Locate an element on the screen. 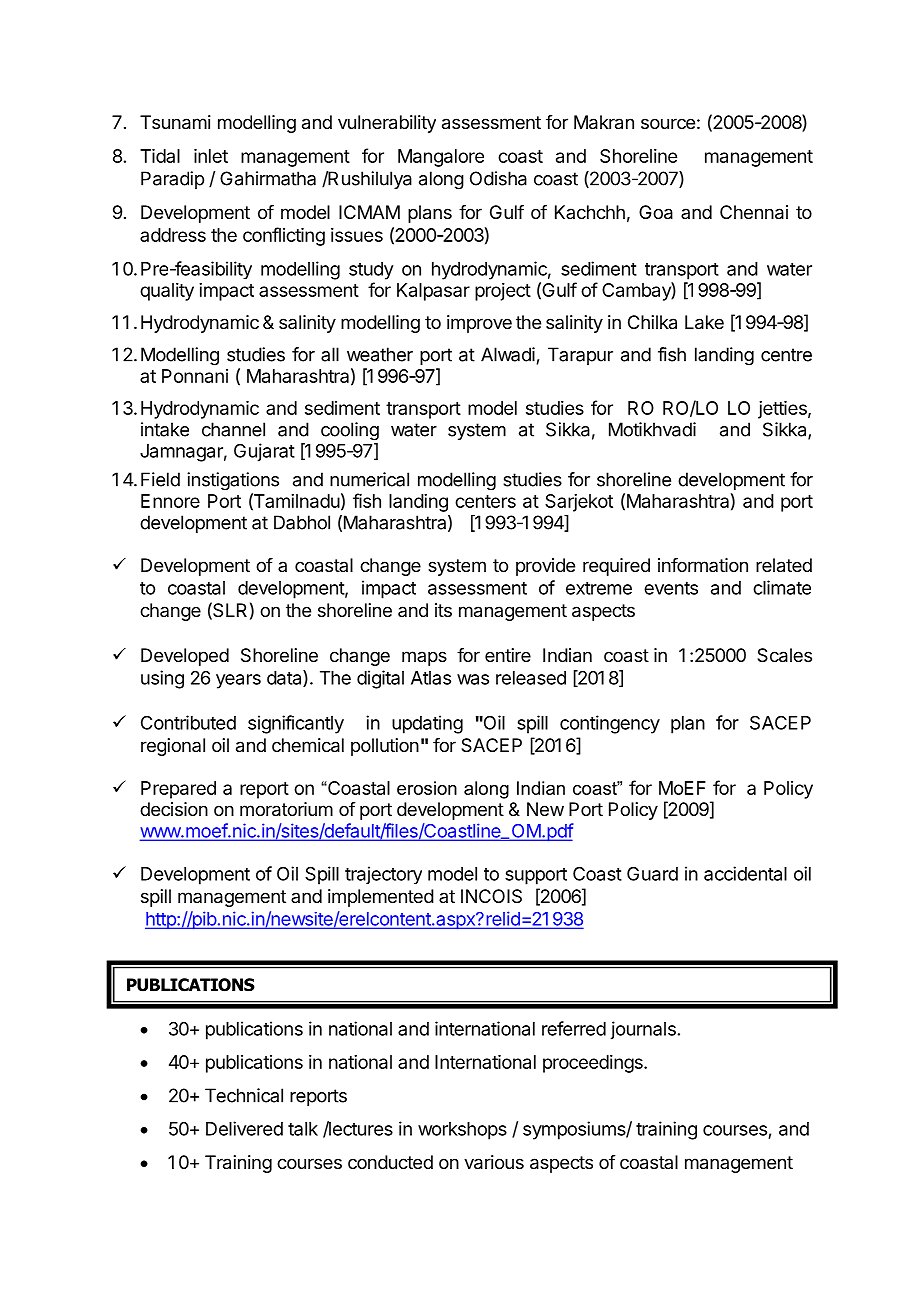  Scales is located at coordinates (784, 655).
